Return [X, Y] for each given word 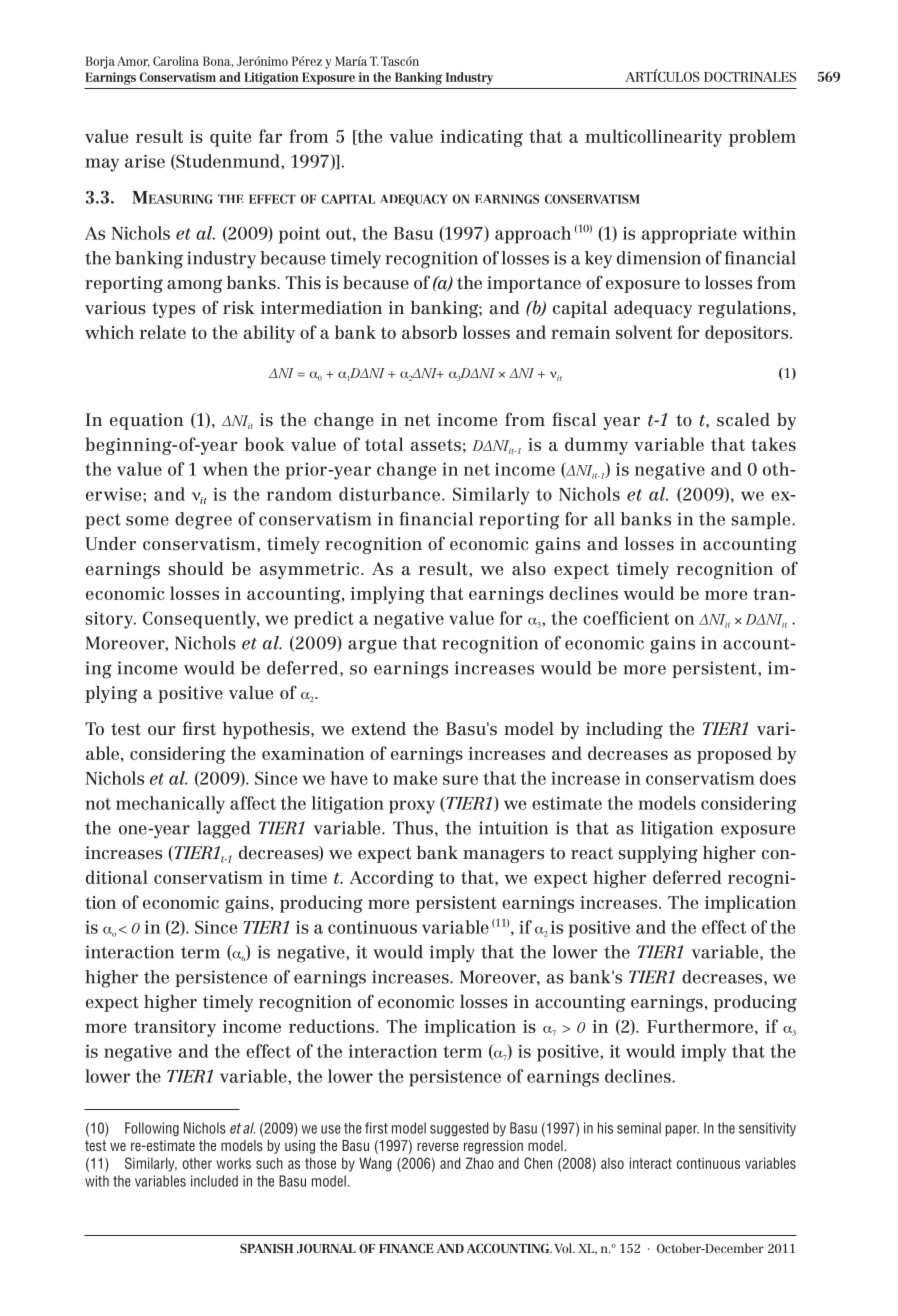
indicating [481, 138]
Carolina [176, 61]
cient [648, 618]
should [196, 569]
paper [682, 1131]
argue [372, 646]
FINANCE [406, 1248]
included [214, 1181]
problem [762, 138]
